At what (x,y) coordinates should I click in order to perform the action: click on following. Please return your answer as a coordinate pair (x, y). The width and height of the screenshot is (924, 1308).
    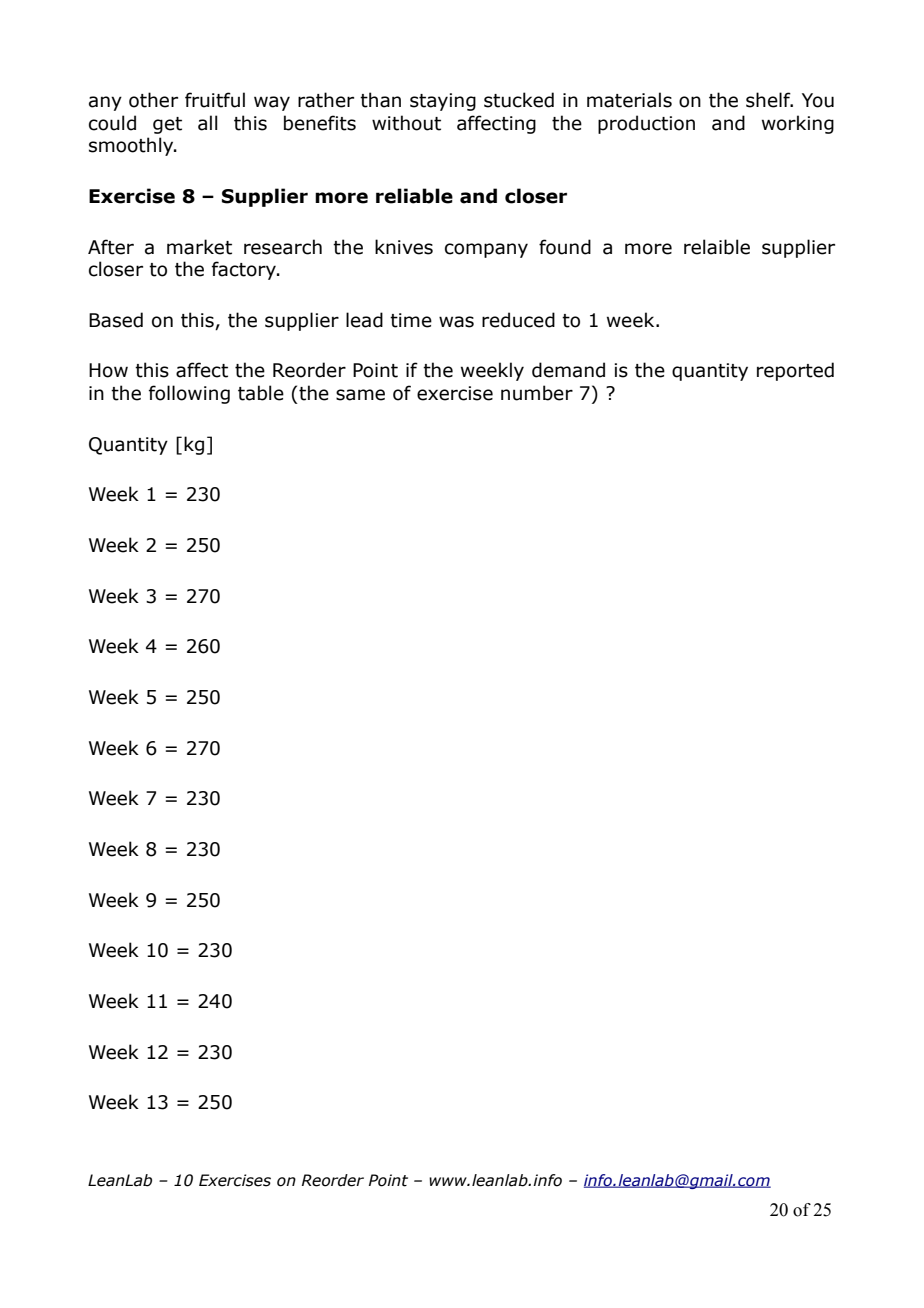
    Looking at the image, I should click on (189, 394).
